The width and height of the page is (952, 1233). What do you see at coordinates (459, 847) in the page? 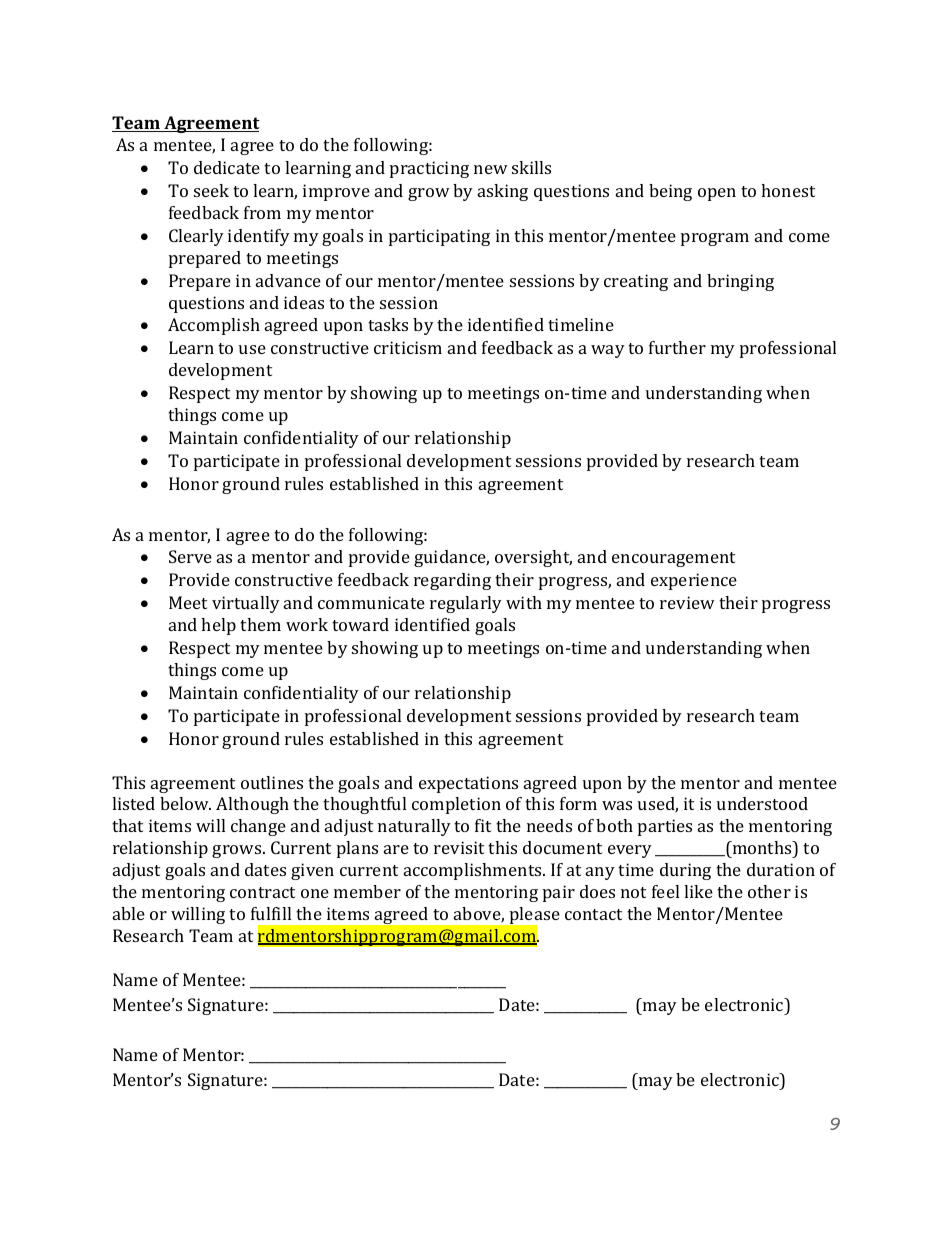
I see `revisit` at bounding box center [459, 847].
